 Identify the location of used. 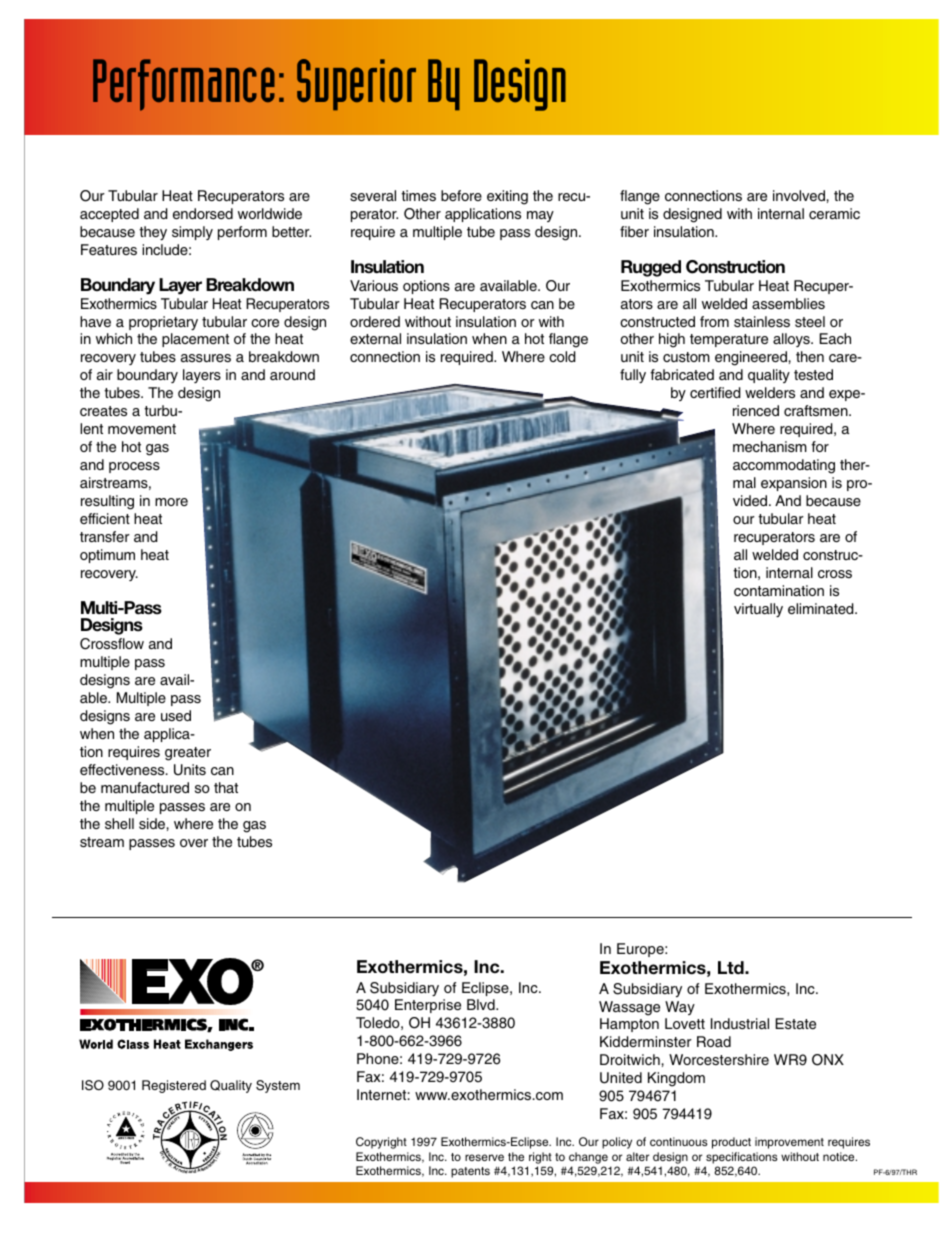
(176, 715).
